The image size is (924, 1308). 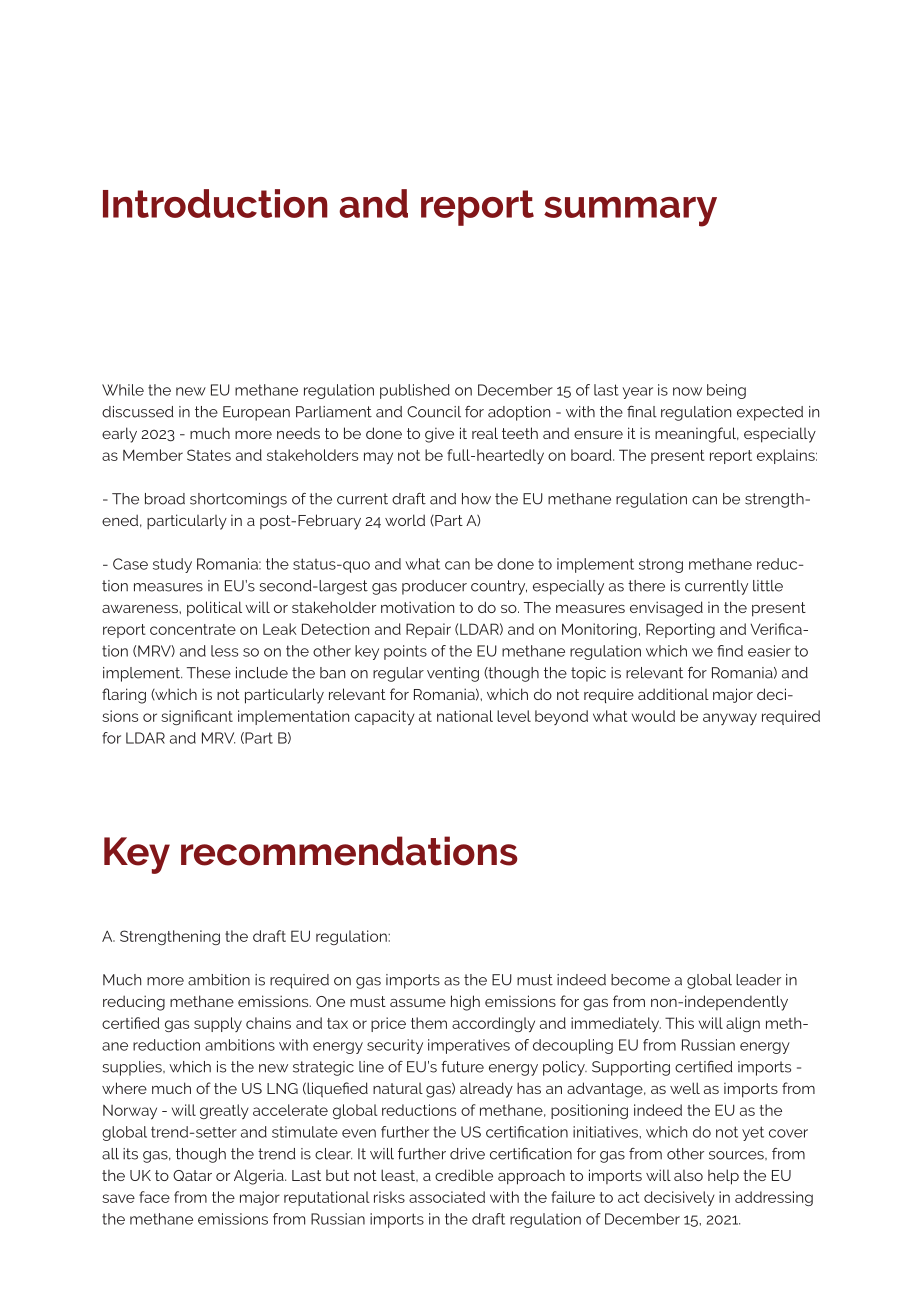 I want to click on leader, so click(x=758, y=980).
